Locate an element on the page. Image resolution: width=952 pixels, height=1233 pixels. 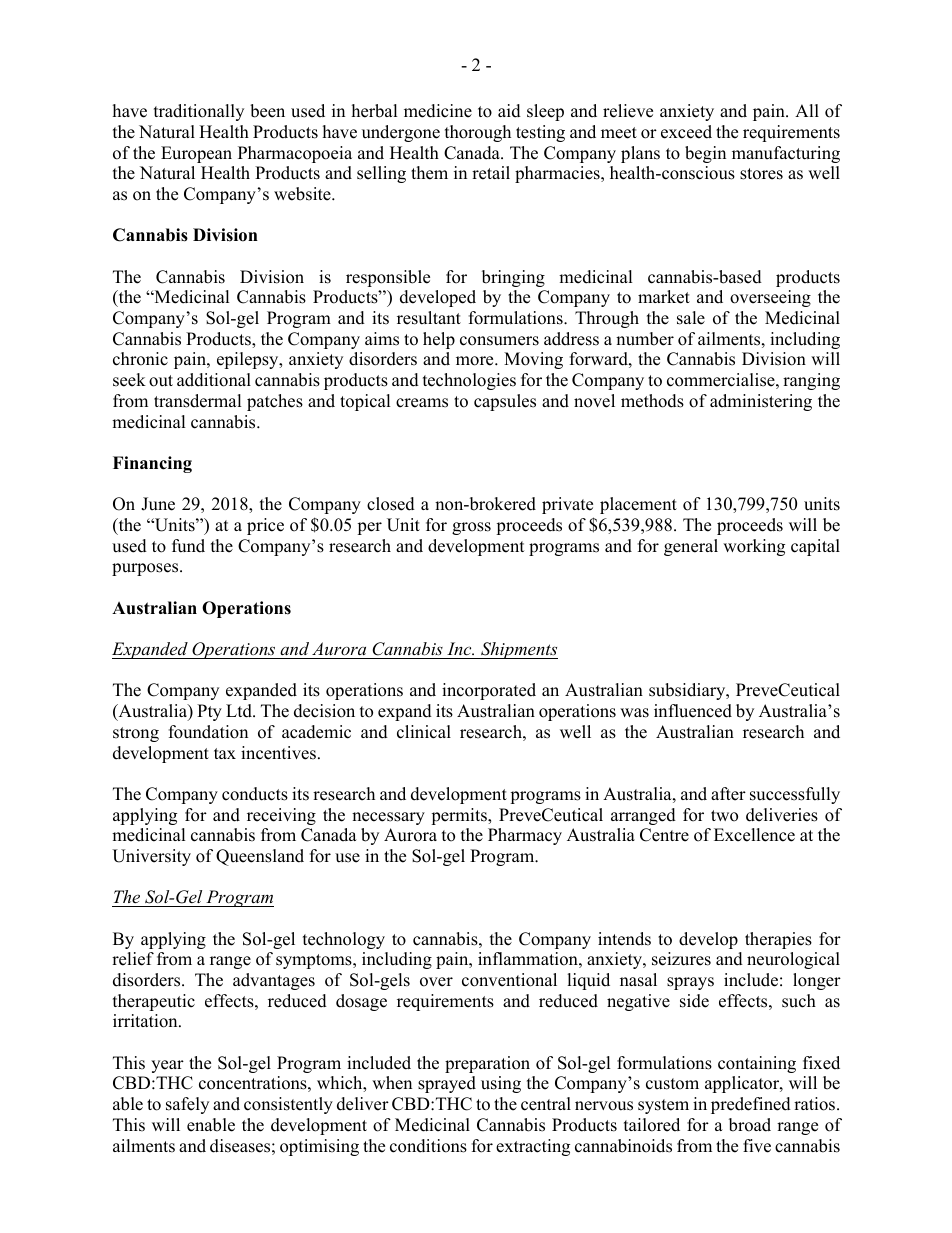
thorough is located at coordinates (478, 133).
